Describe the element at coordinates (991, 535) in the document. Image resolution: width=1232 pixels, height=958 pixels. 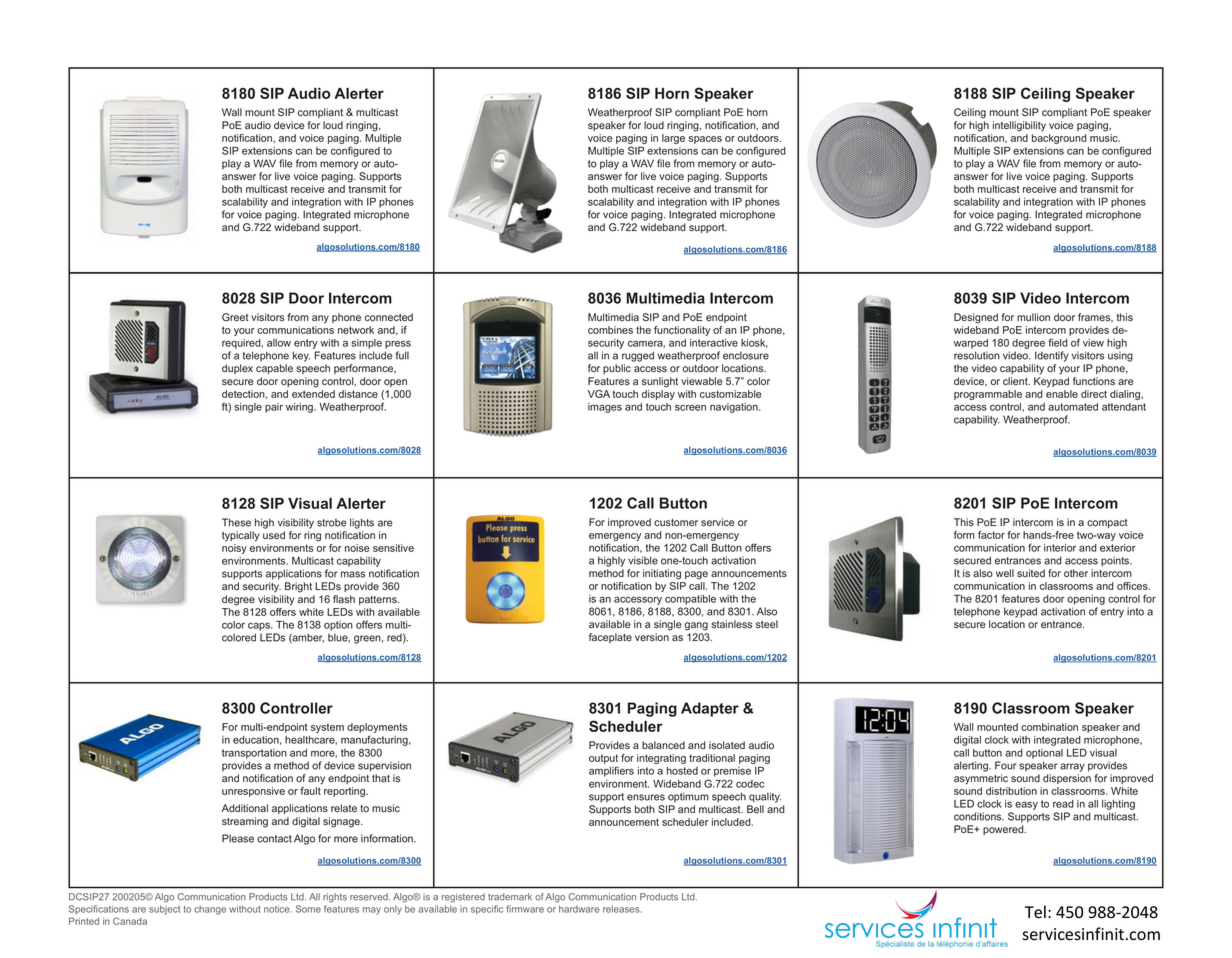
I see `factor` at that location.
